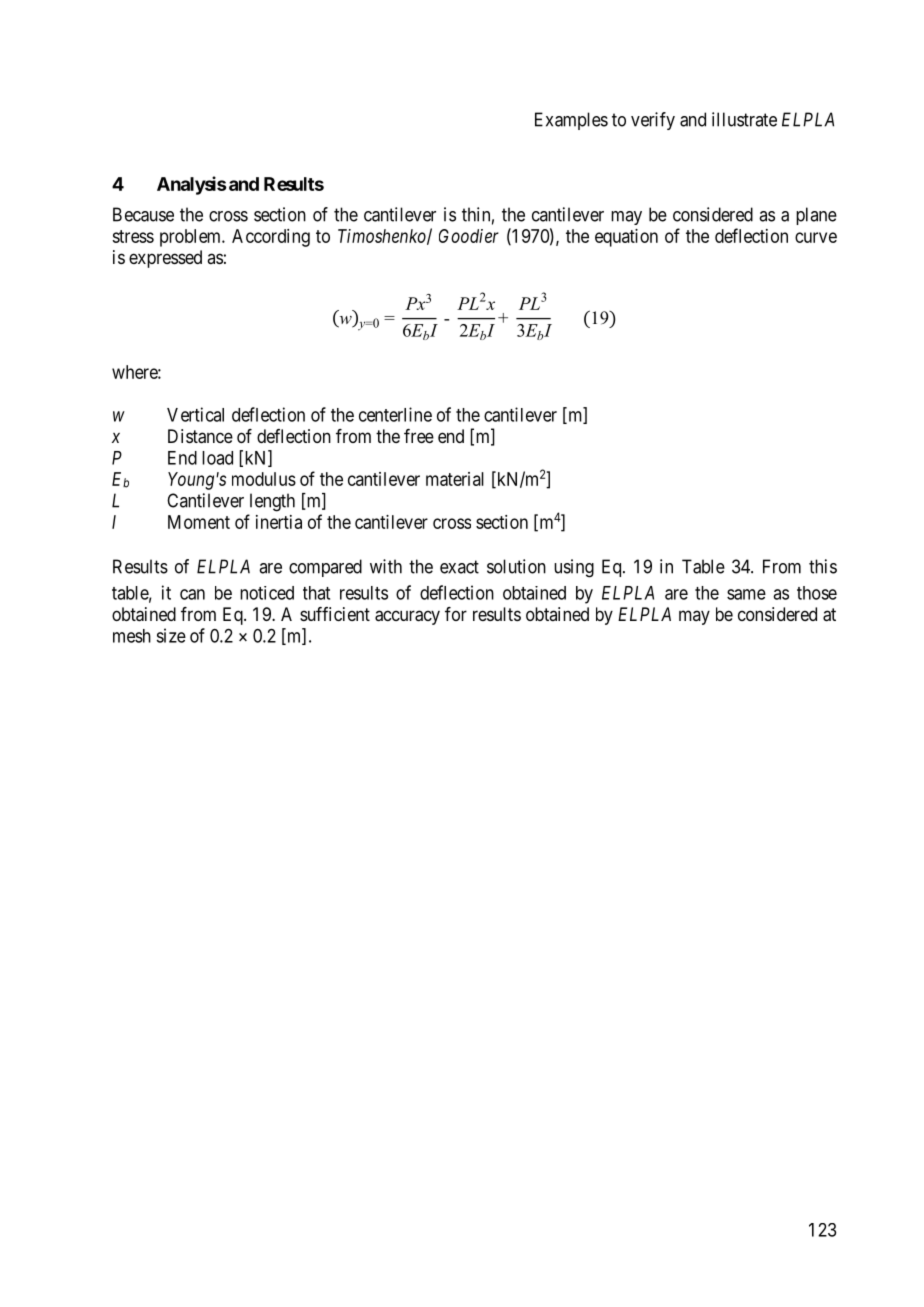  What do you see at coordinates (816, 216) in the document?
I see `plane` at bounding box center [816, 216].
